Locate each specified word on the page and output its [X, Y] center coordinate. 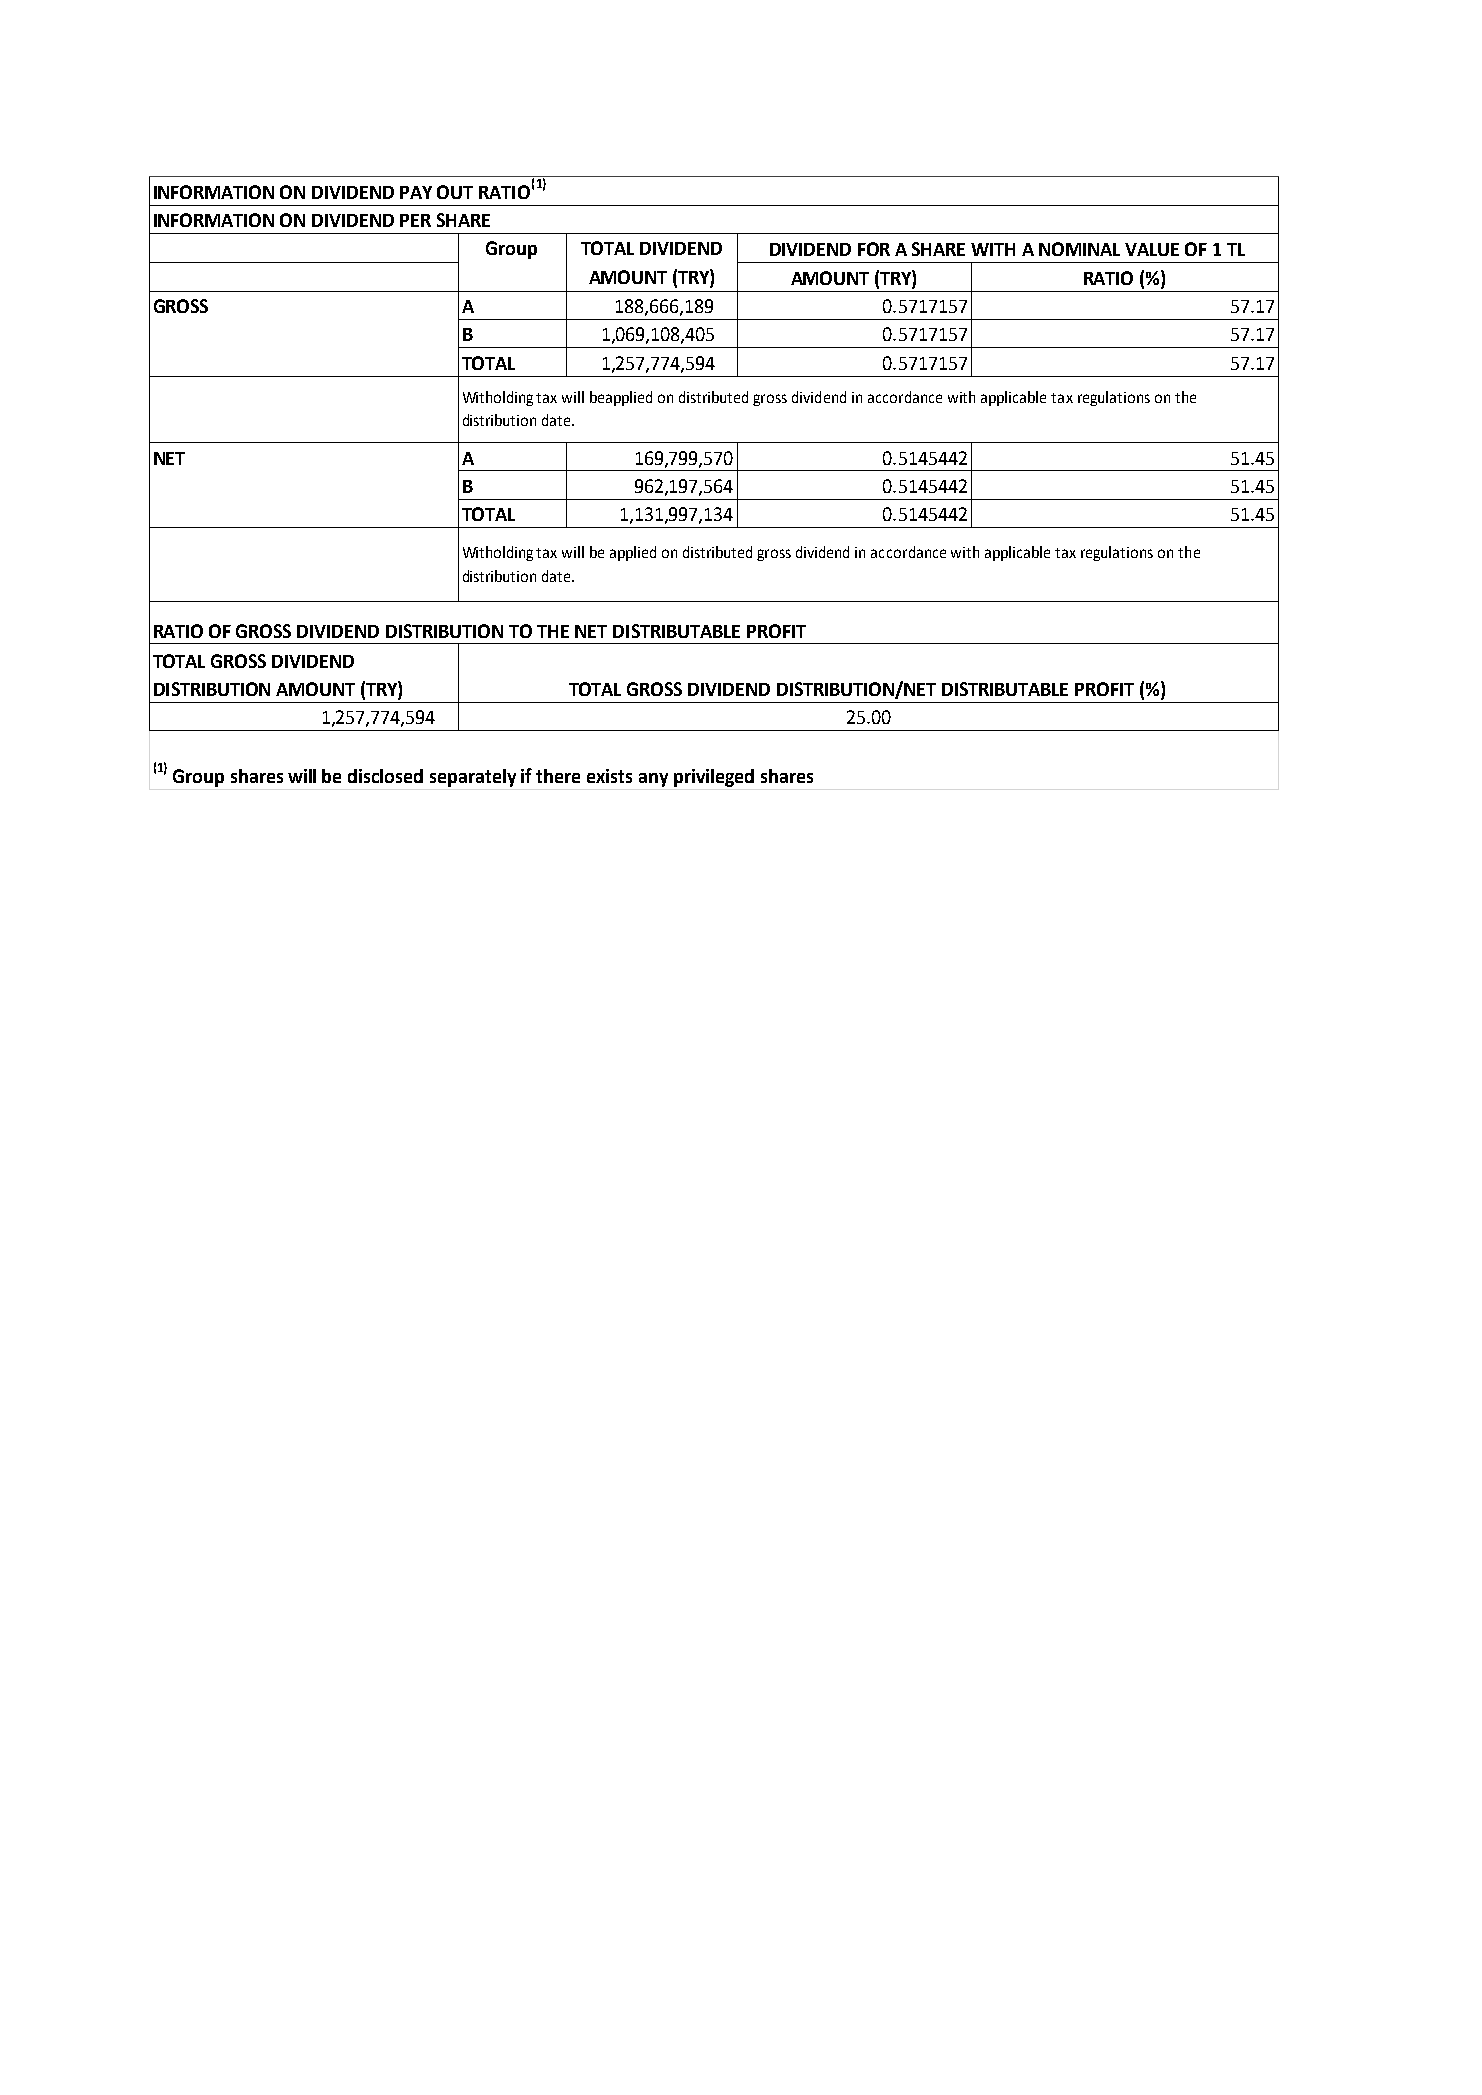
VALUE [1152, 249]
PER [415, 220]
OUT [455, 192]
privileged [714, 778]
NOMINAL [1079, 249]
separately [473, 778]
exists [609, 776]
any [653, 780]
